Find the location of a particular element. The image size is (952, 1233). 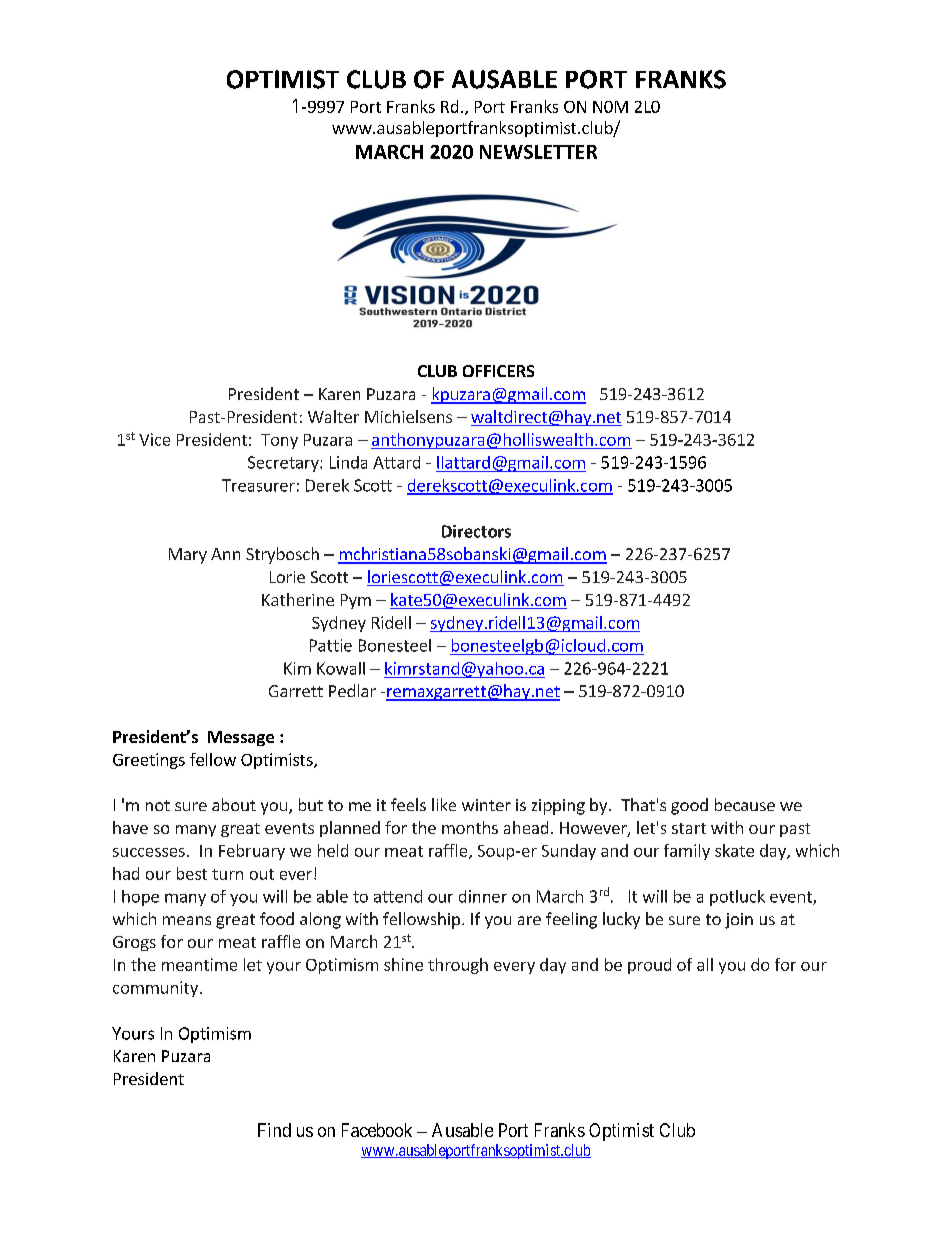

Facebook is located at coordinates (377, 1130).
